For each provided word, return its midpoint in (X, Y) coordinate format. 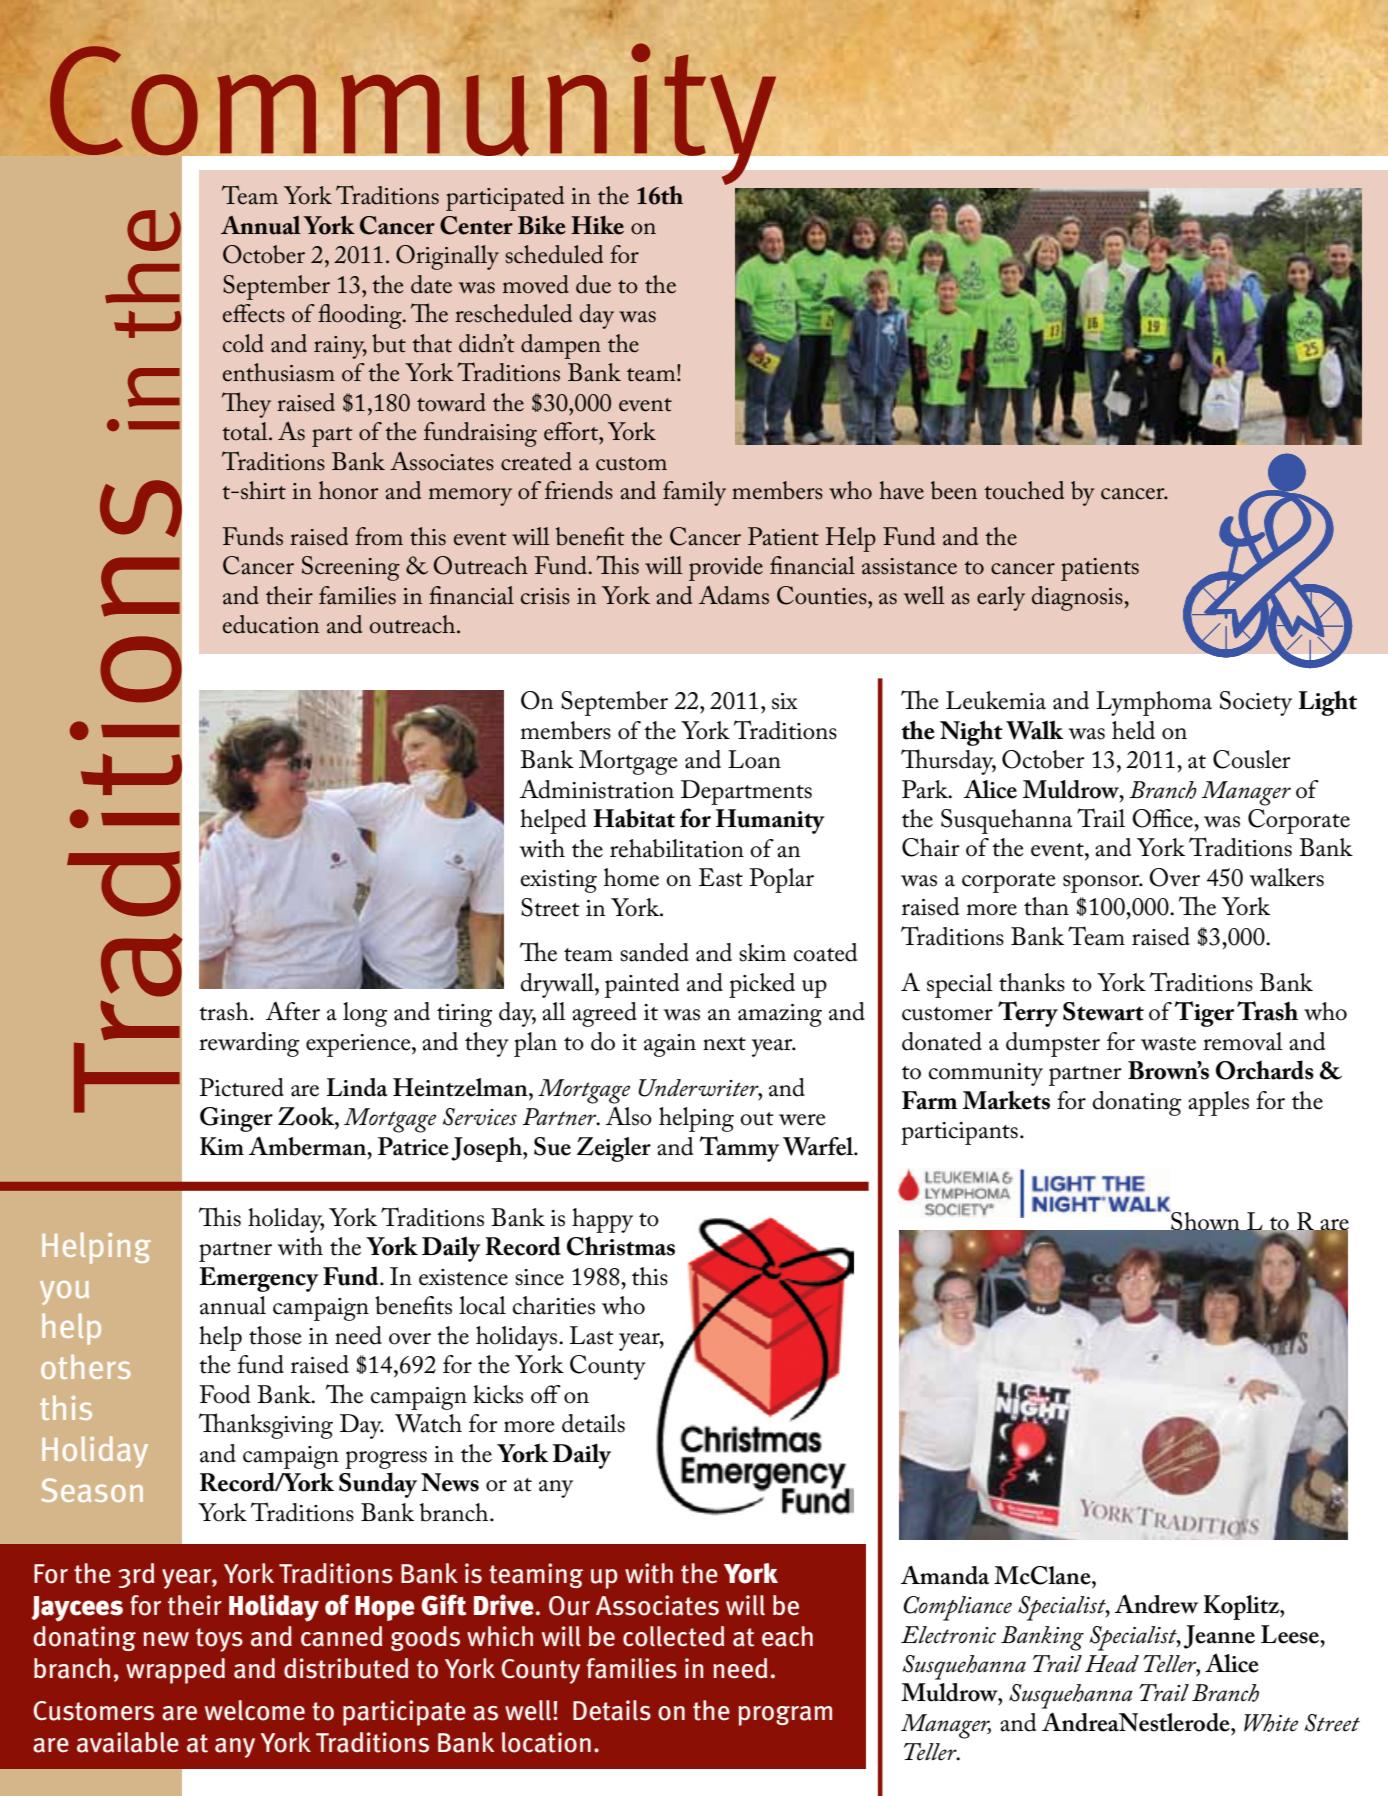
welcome (255, 1710)
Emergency (259, 1279)
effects (254, 313)
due (593, 284)
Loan (754, 759)
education (271, 624)
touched (1024, 490)
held (1133, 730)
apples (1218, 1103)
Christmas (621, 1246)
